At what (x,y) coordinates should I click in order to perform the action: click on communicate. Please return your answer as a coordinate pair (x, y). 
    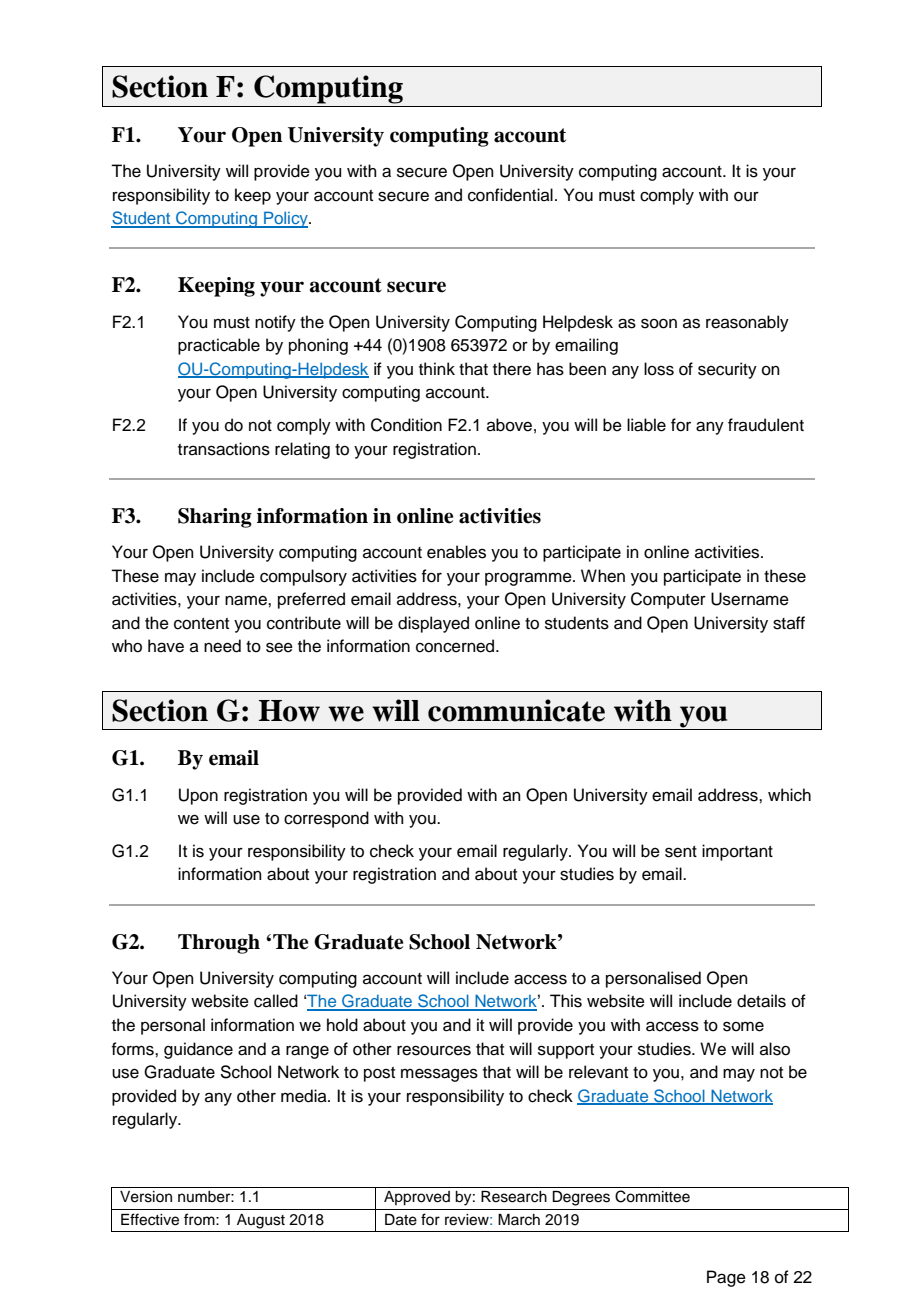
    Looking at the image, I should click on (516, 710).
